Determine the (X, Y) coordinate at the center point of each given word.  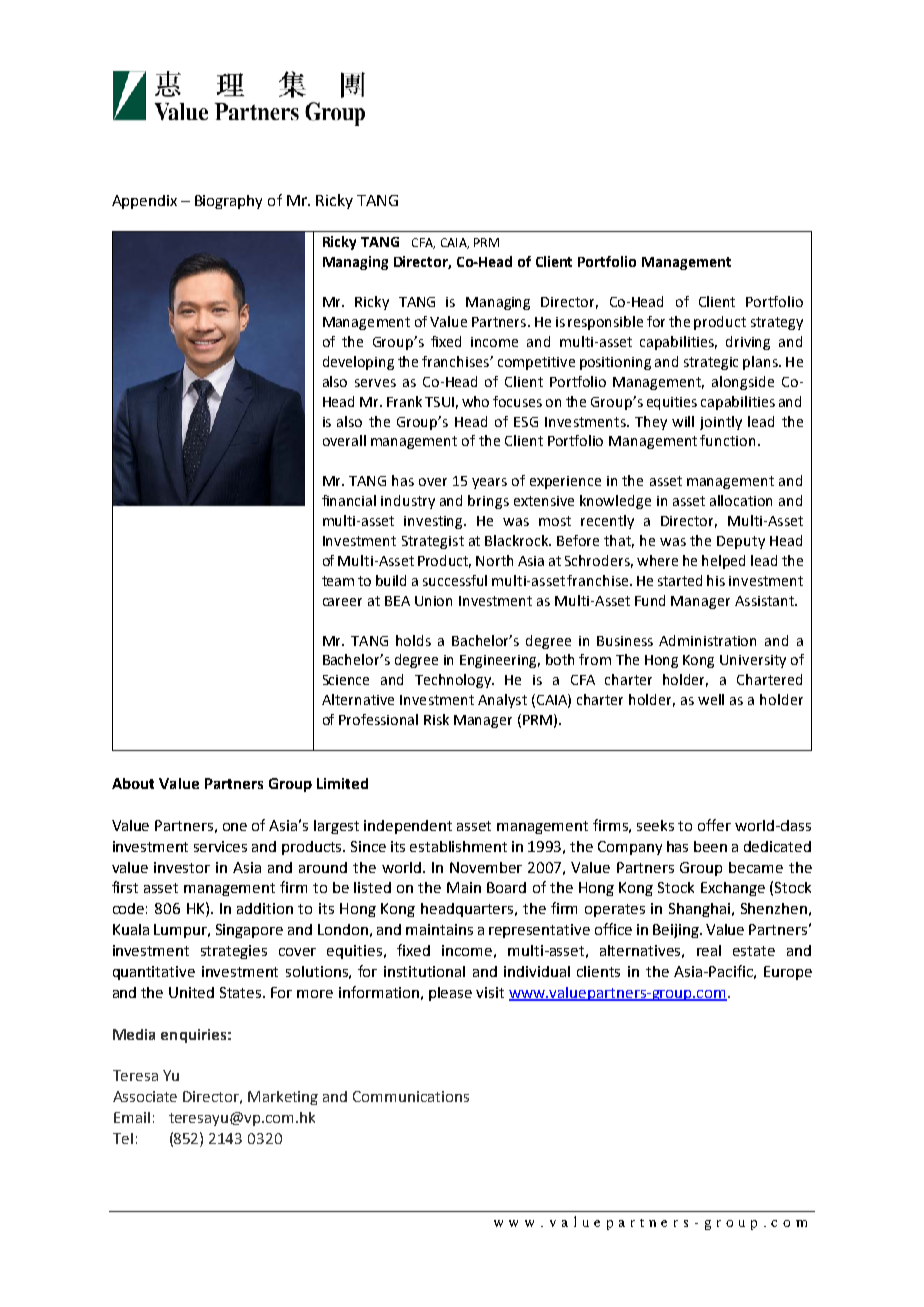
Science (346, 680)
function (727, 440)
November (486, 867)
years (489, 483)
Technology (454, 681)
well (711, 699)
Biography (228, 202)
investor (182, 867)
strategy (777, 323)
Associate (145, 1096)
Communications (411, 1096)
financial (349, 500)
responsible (605, 323)
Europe (788, 973)
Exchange (733, 889)
